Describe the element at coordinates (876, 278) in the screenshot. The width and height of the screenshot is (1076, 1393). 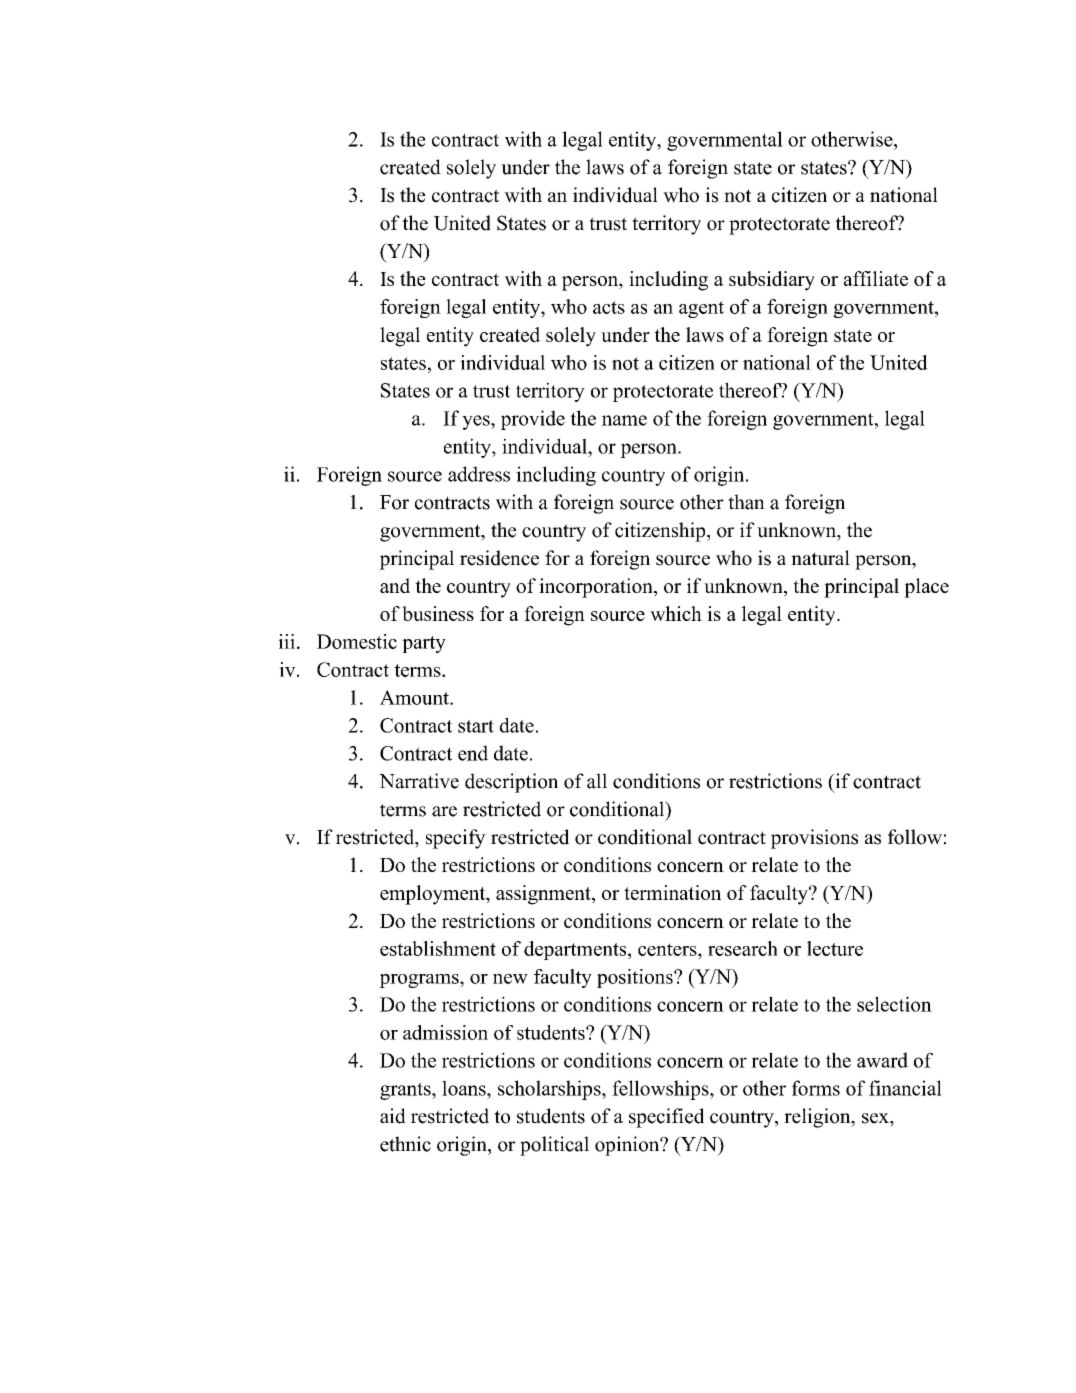
I see `affiliate` at that location.
